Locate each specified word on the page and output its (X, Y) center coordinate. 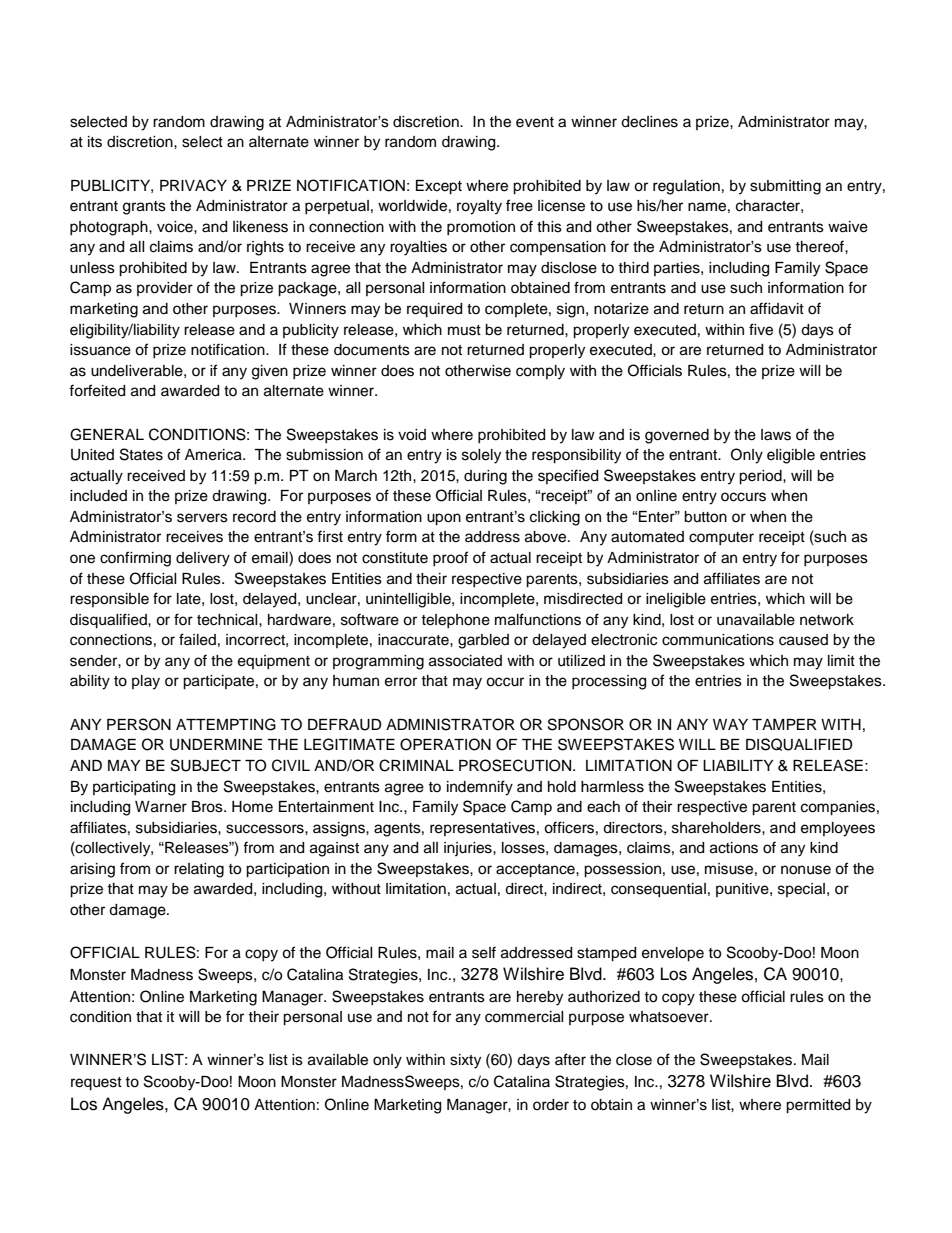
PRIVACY (193, 185)
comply (540, 372)
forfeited (97, 390)
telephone (455, 621)
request (96, 1084)
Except (439, 187)
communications (718, 640)
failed (197, 639)
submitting (785, 187)
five (761, 329)
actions (734, 848)
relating (199, 870)
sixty (465, 1061)
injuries (469, 849)
